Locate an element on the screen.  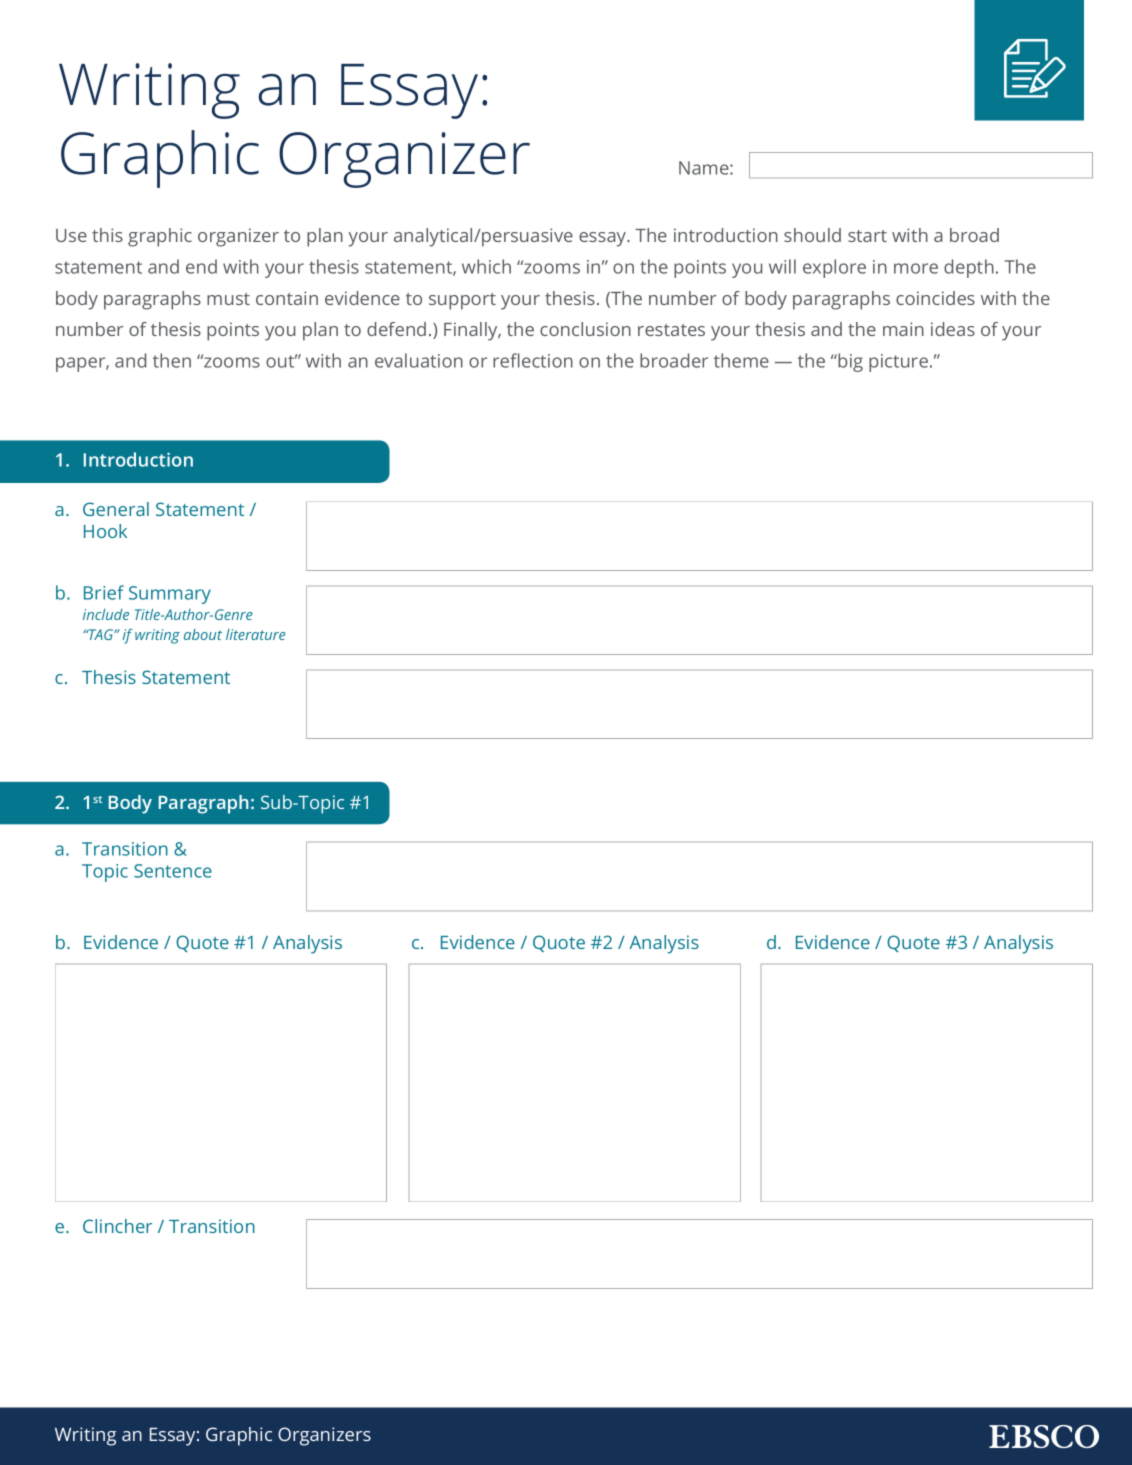
start is located at coordinates (867, 236).
